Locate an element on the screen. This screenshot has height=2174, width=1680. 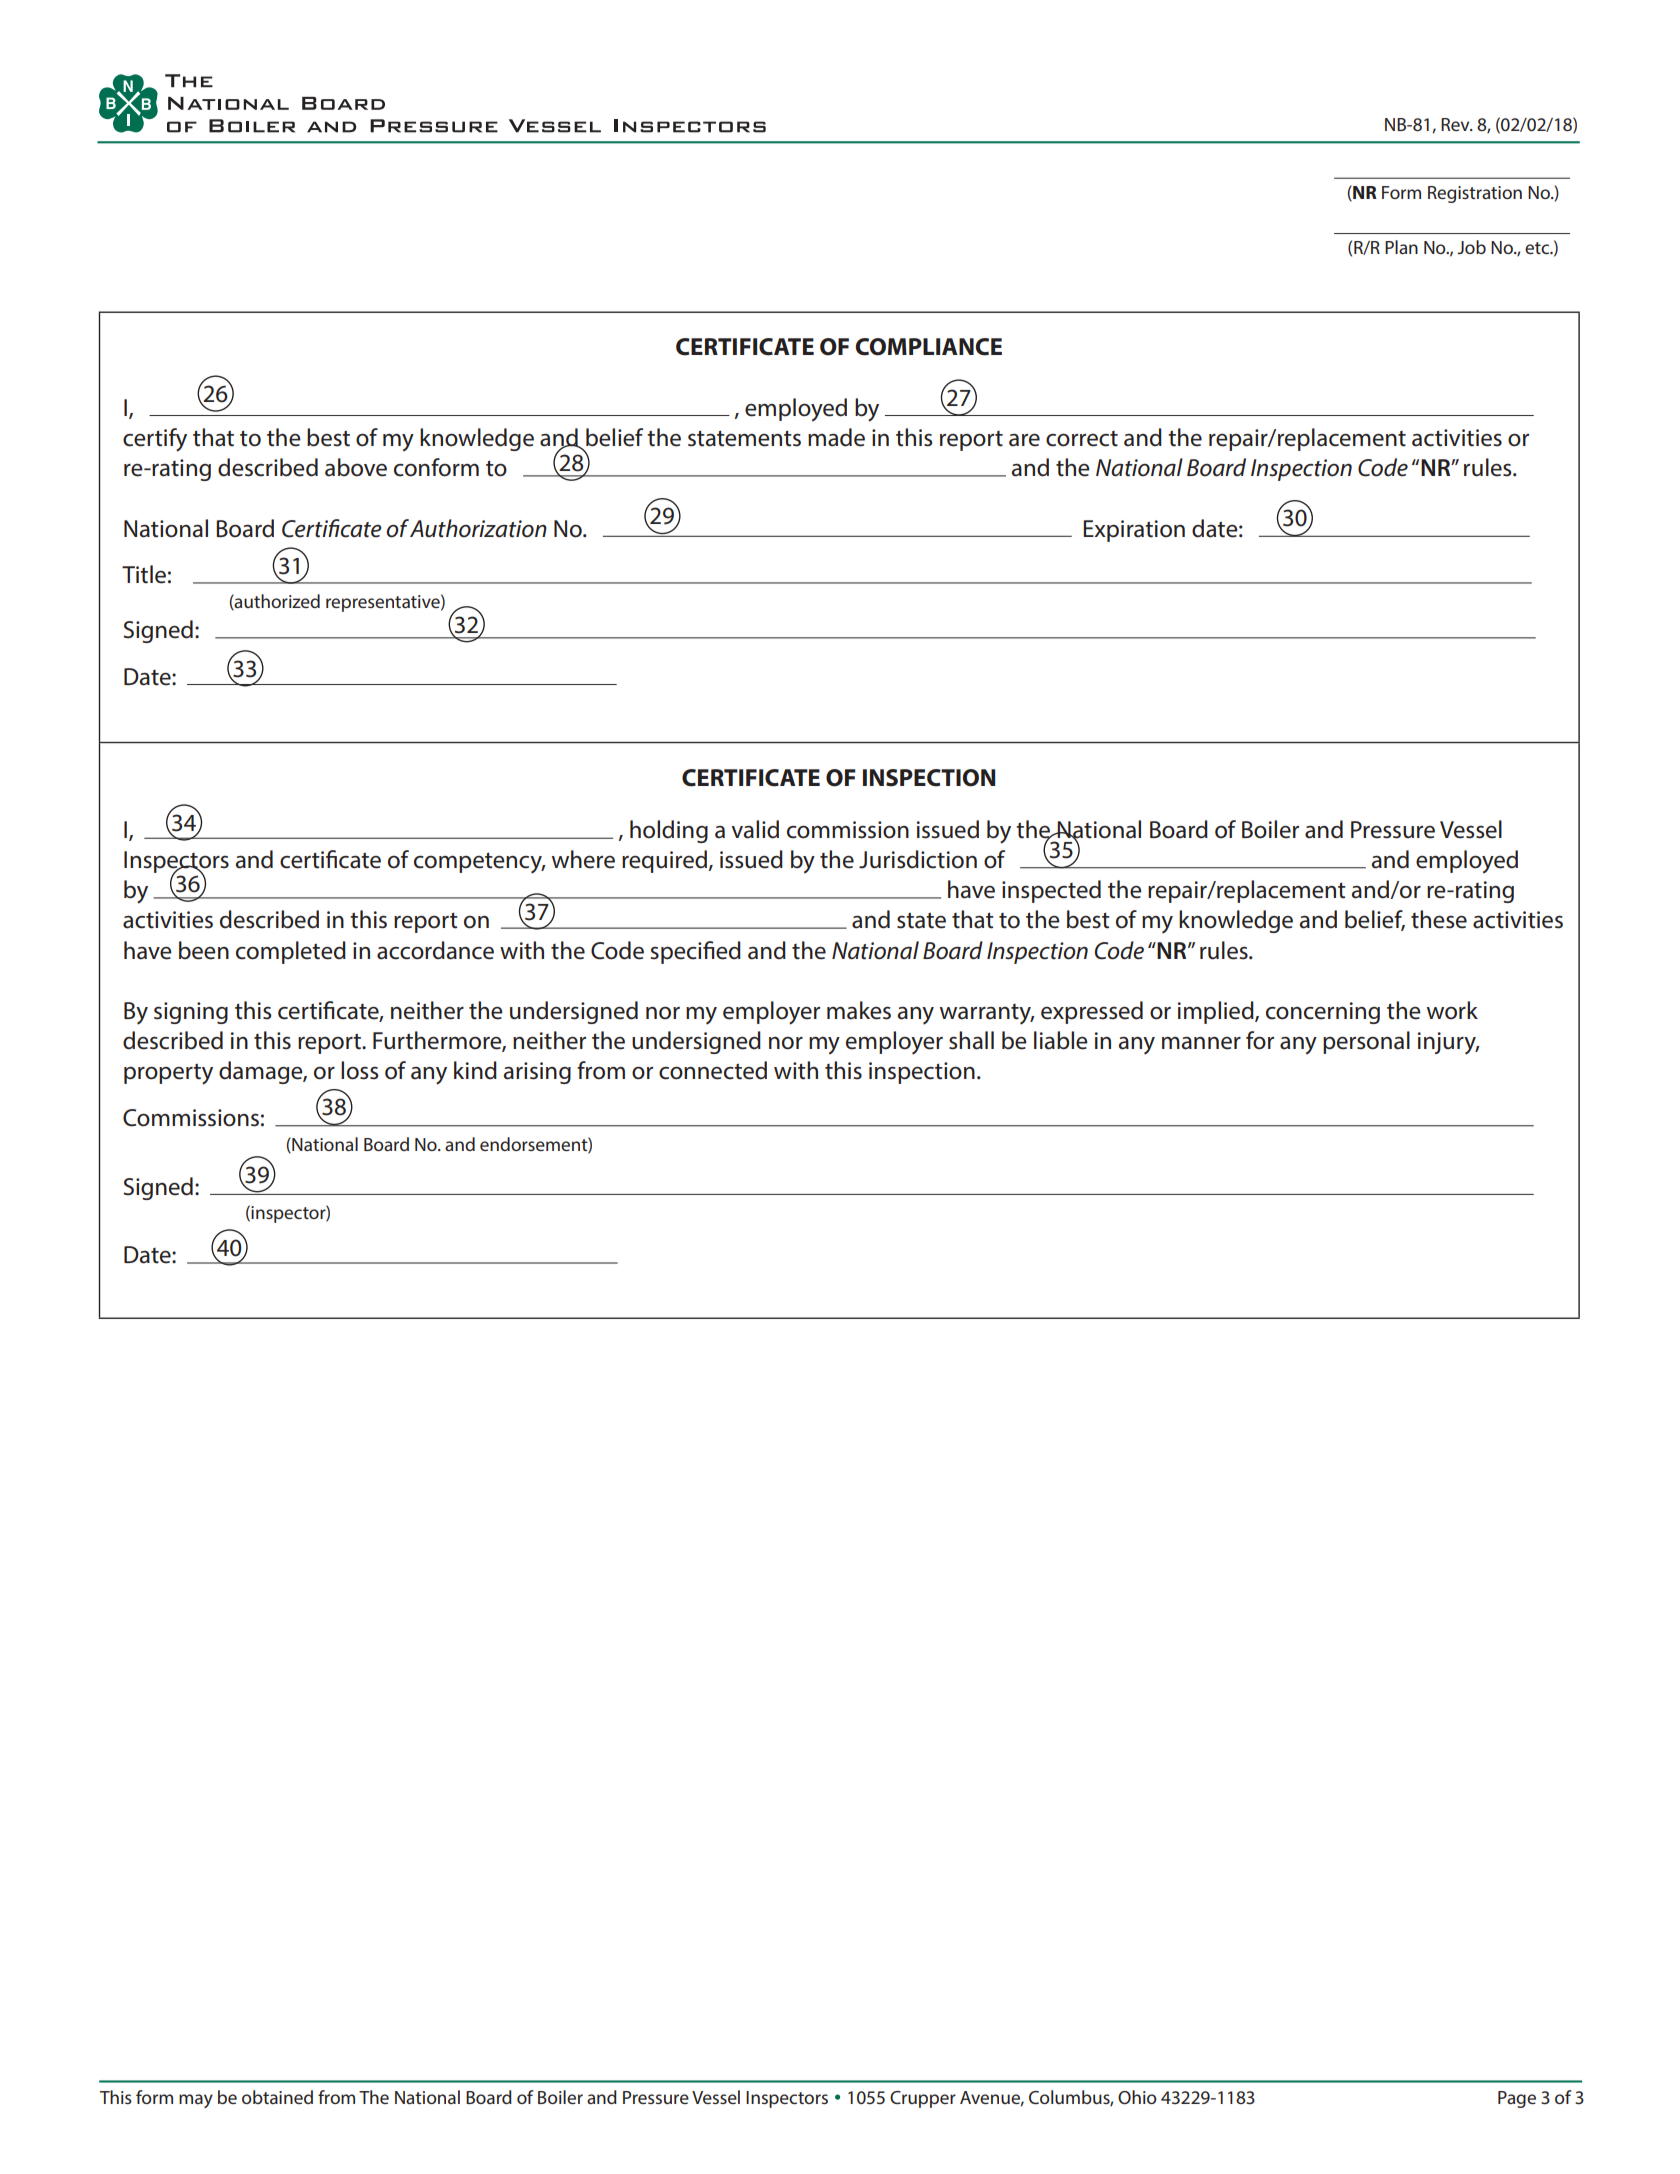
personal is located at coordinates (1366, 1042).
